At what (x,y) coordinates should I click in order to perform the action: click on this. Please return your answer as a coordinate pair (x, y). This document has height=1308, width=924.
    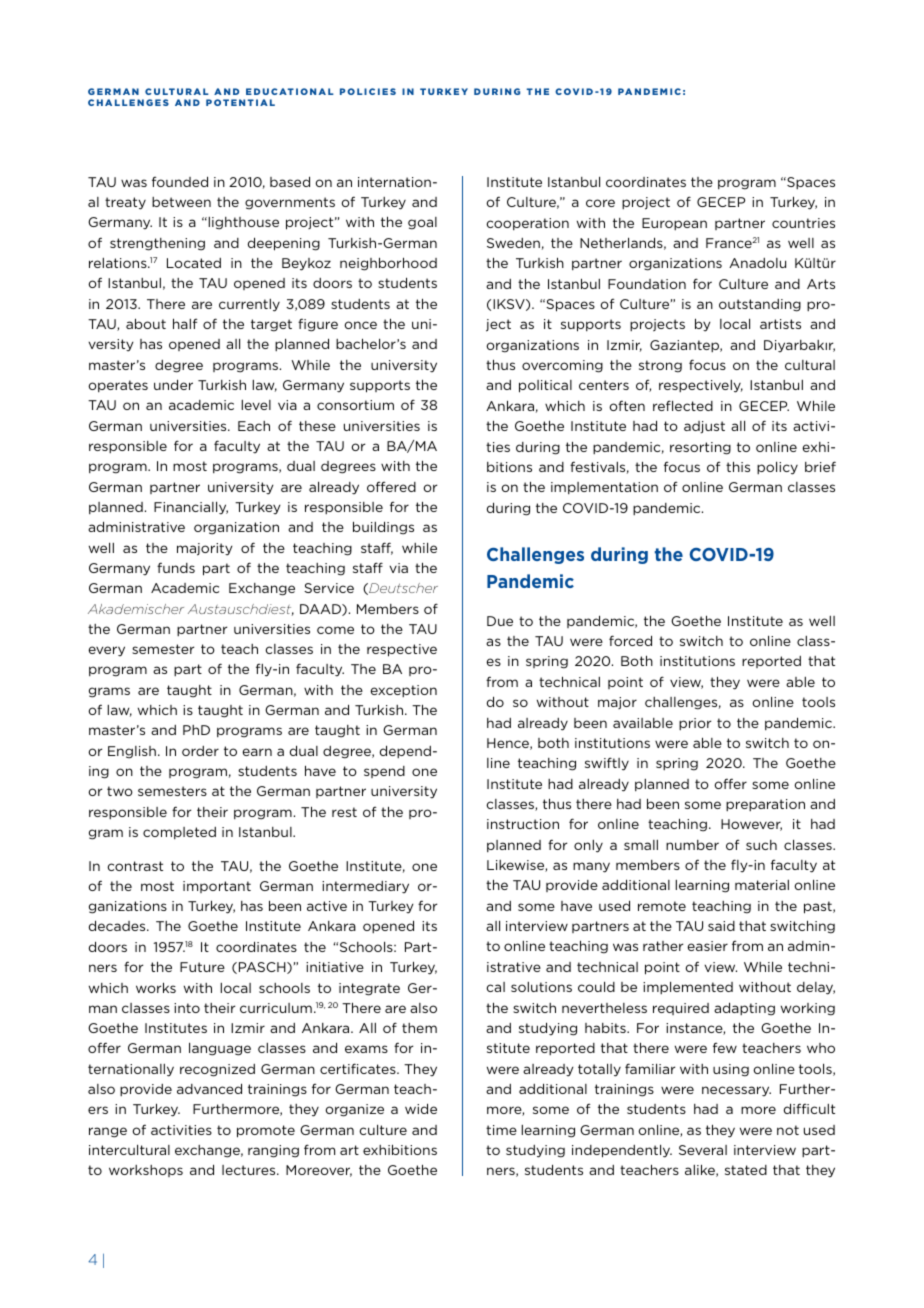
    Looking at the image, I should click on (738, 466).
